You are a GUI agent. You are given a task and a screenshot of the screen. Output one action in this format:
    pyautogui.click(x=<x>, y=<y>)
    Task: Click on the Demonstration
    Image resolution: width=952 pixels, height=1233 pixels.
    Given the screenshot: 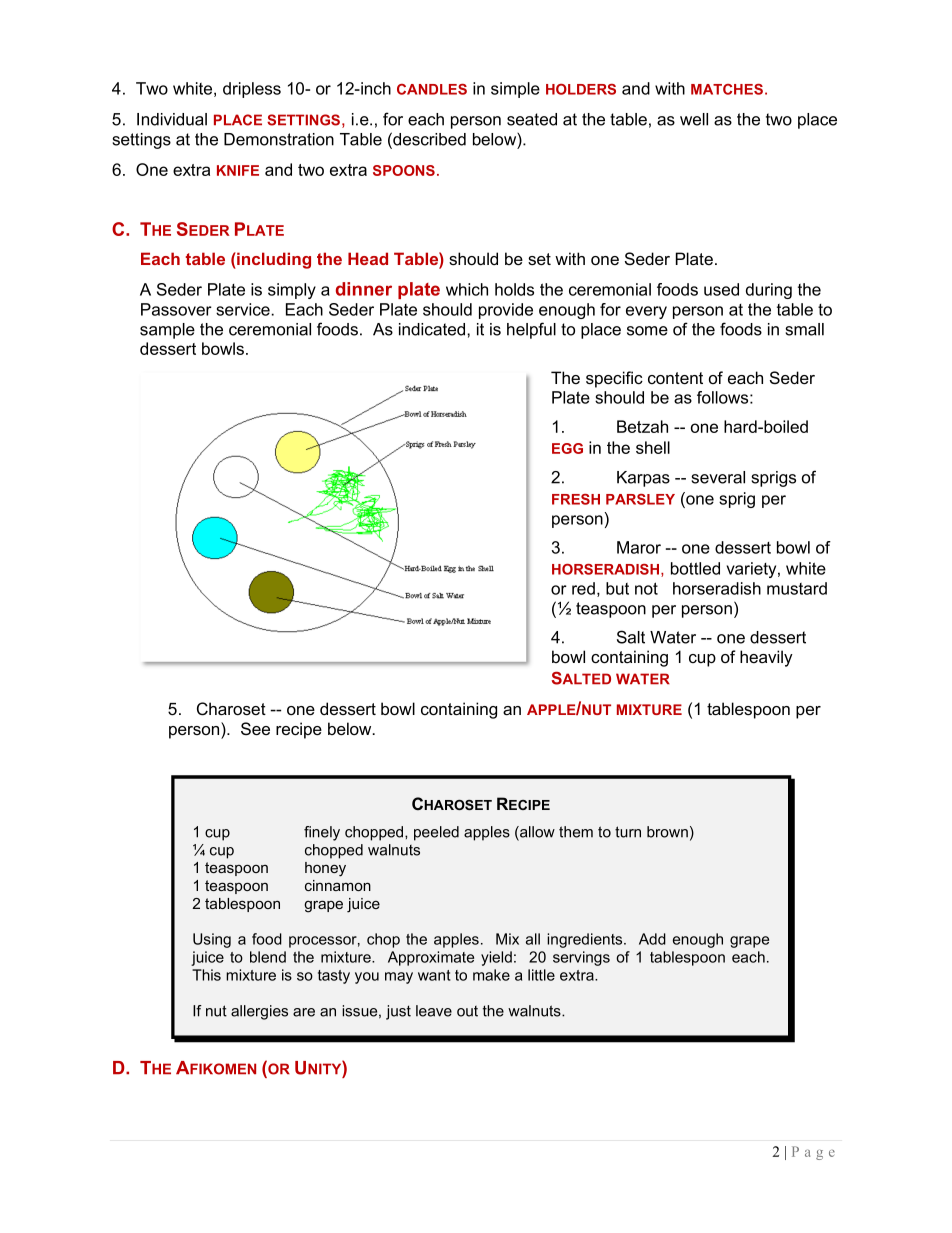 What is the action you would take?
    pyautogui.click(x=279, y=139)
